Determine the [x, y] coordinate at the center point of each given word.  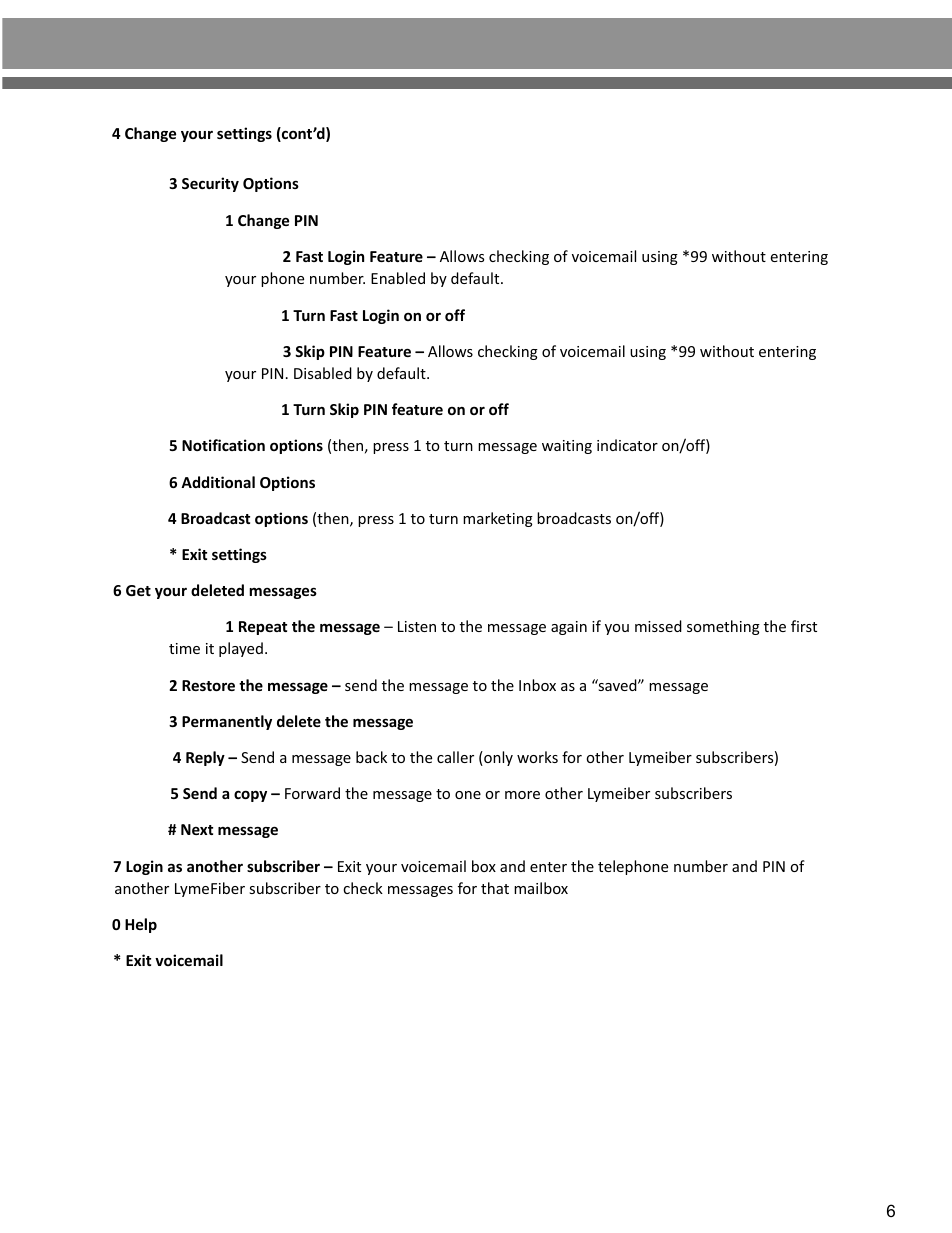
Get [138, 590]
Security [210, 184]
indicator [627, 445]
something [723, 627]
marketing [498, 519]
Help [141, 925]
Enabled [398, 278]
